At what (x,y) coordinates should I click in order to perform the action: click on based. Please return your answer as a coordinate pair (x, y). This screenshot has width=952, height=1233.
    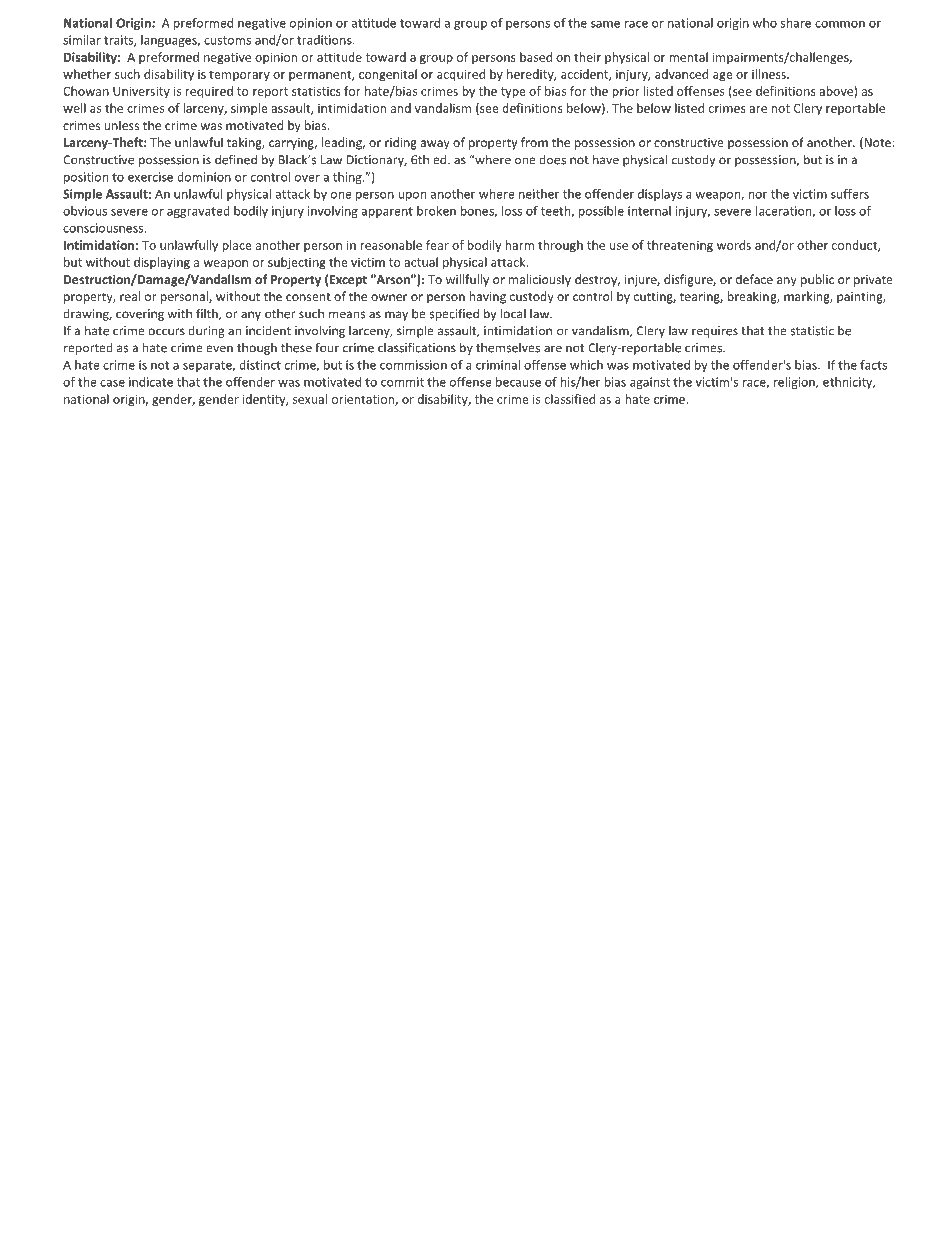
    Looking at the image, I should click on (536, 57).
